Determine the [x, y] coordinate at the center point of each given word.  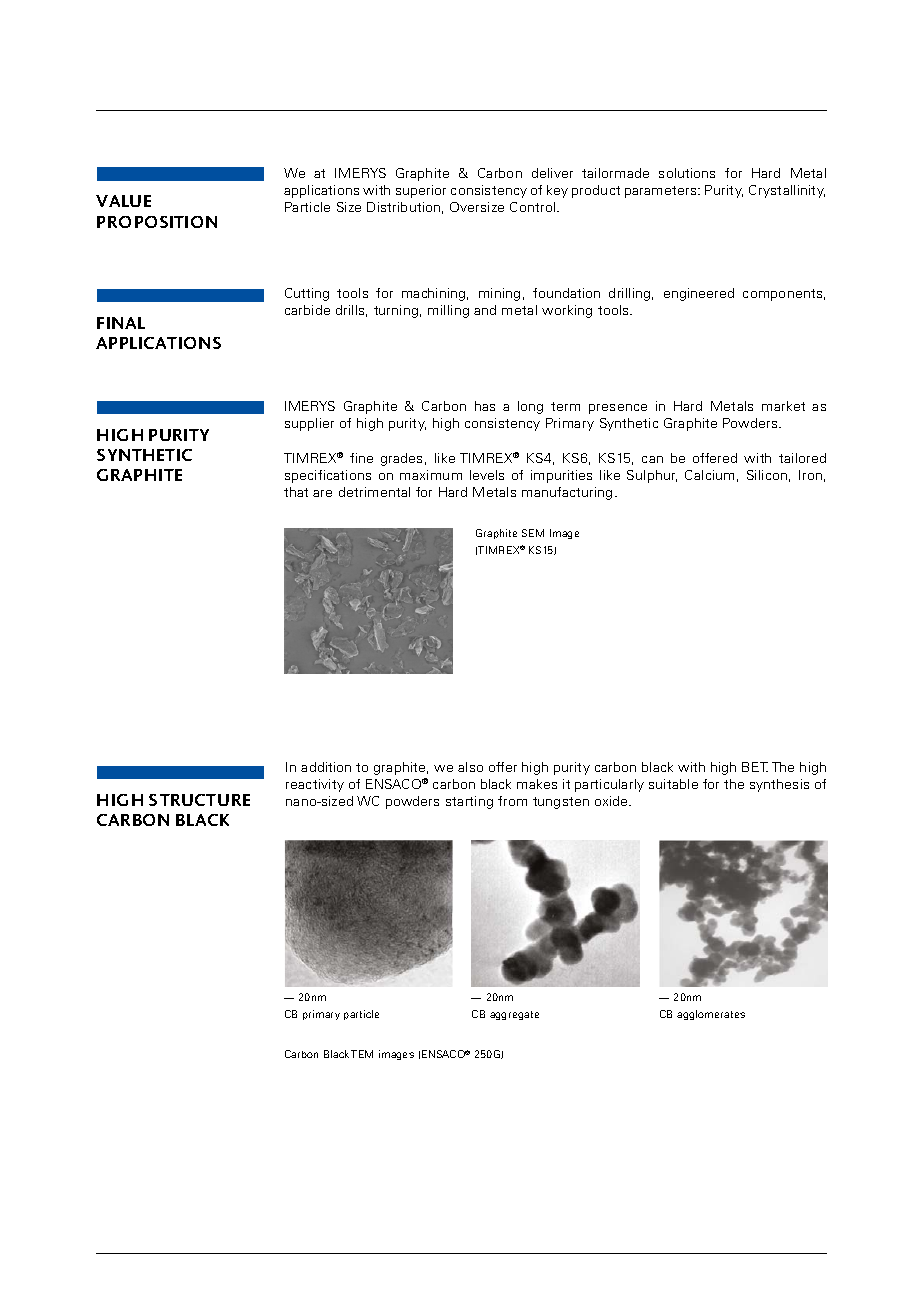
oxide [612, 801]
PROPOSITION [157, 222]
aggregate [514, 1015]
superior [421, 191]
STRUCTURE [199, 800]
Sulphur [652, 476]
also [470, 767]
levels [487, 475]
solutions [687, 173]
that [296, 492]
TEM [362, 1054]
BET [755, 767]
